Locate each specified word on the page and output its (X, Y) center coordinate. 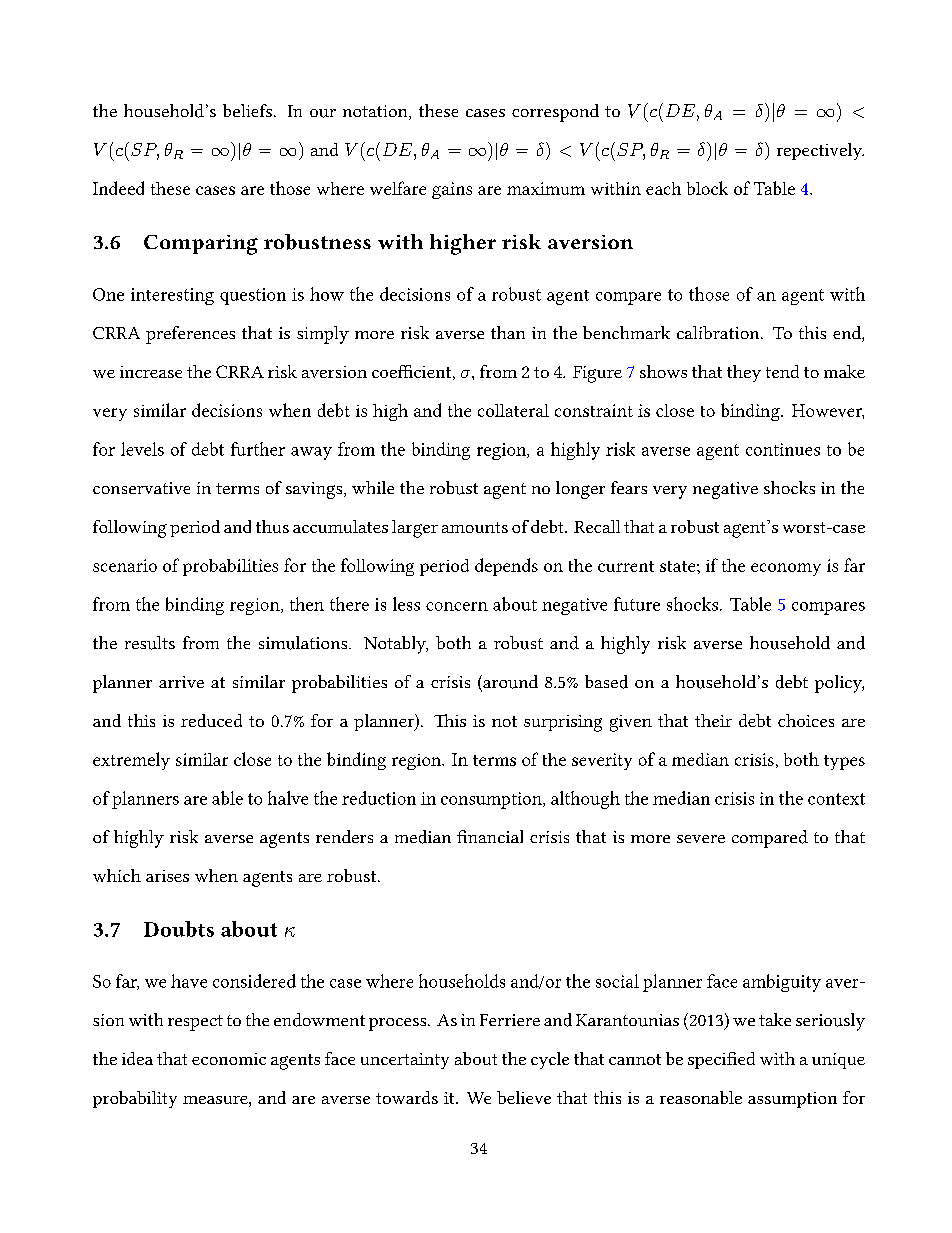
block (707, 188)
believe (524, 1097)
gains (452, 190)
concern (457, 606)
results (150, 643)
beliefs (247, 110)
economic (229, 1059)
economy (786, 569)
